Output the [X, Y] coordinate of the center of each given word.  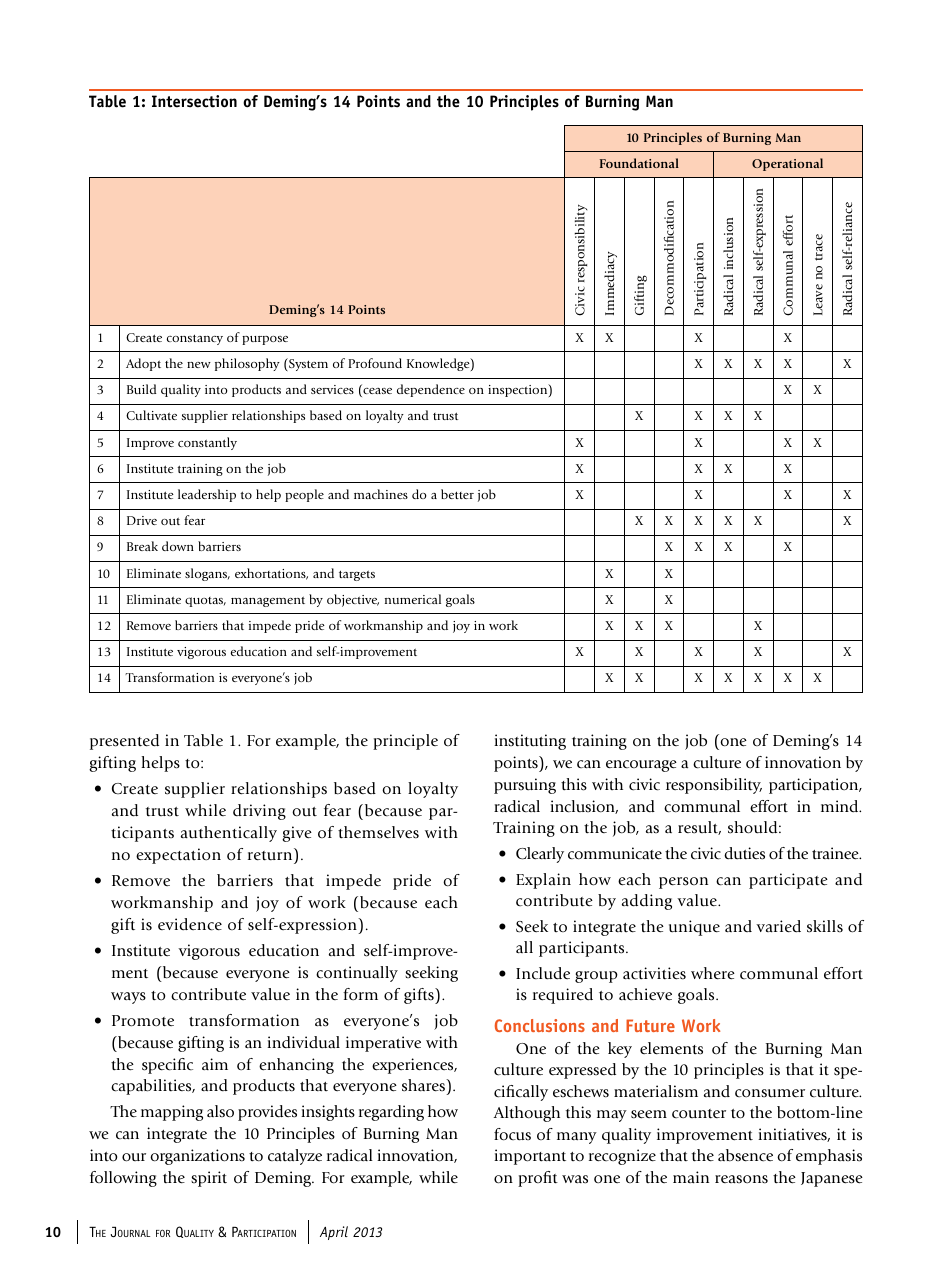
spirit [209, 1179]
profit [538, 1179]
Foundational [639, 163]
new [199, 365]
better [457, 494]
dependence [431, 390]
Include [543, 973]
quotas [205, 602]
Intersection [194, 101]
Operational [787, 164]
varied [778, 926]
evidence [190, 924]
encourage [641, 766]
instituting [530, 742]
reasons [741, 1179]
